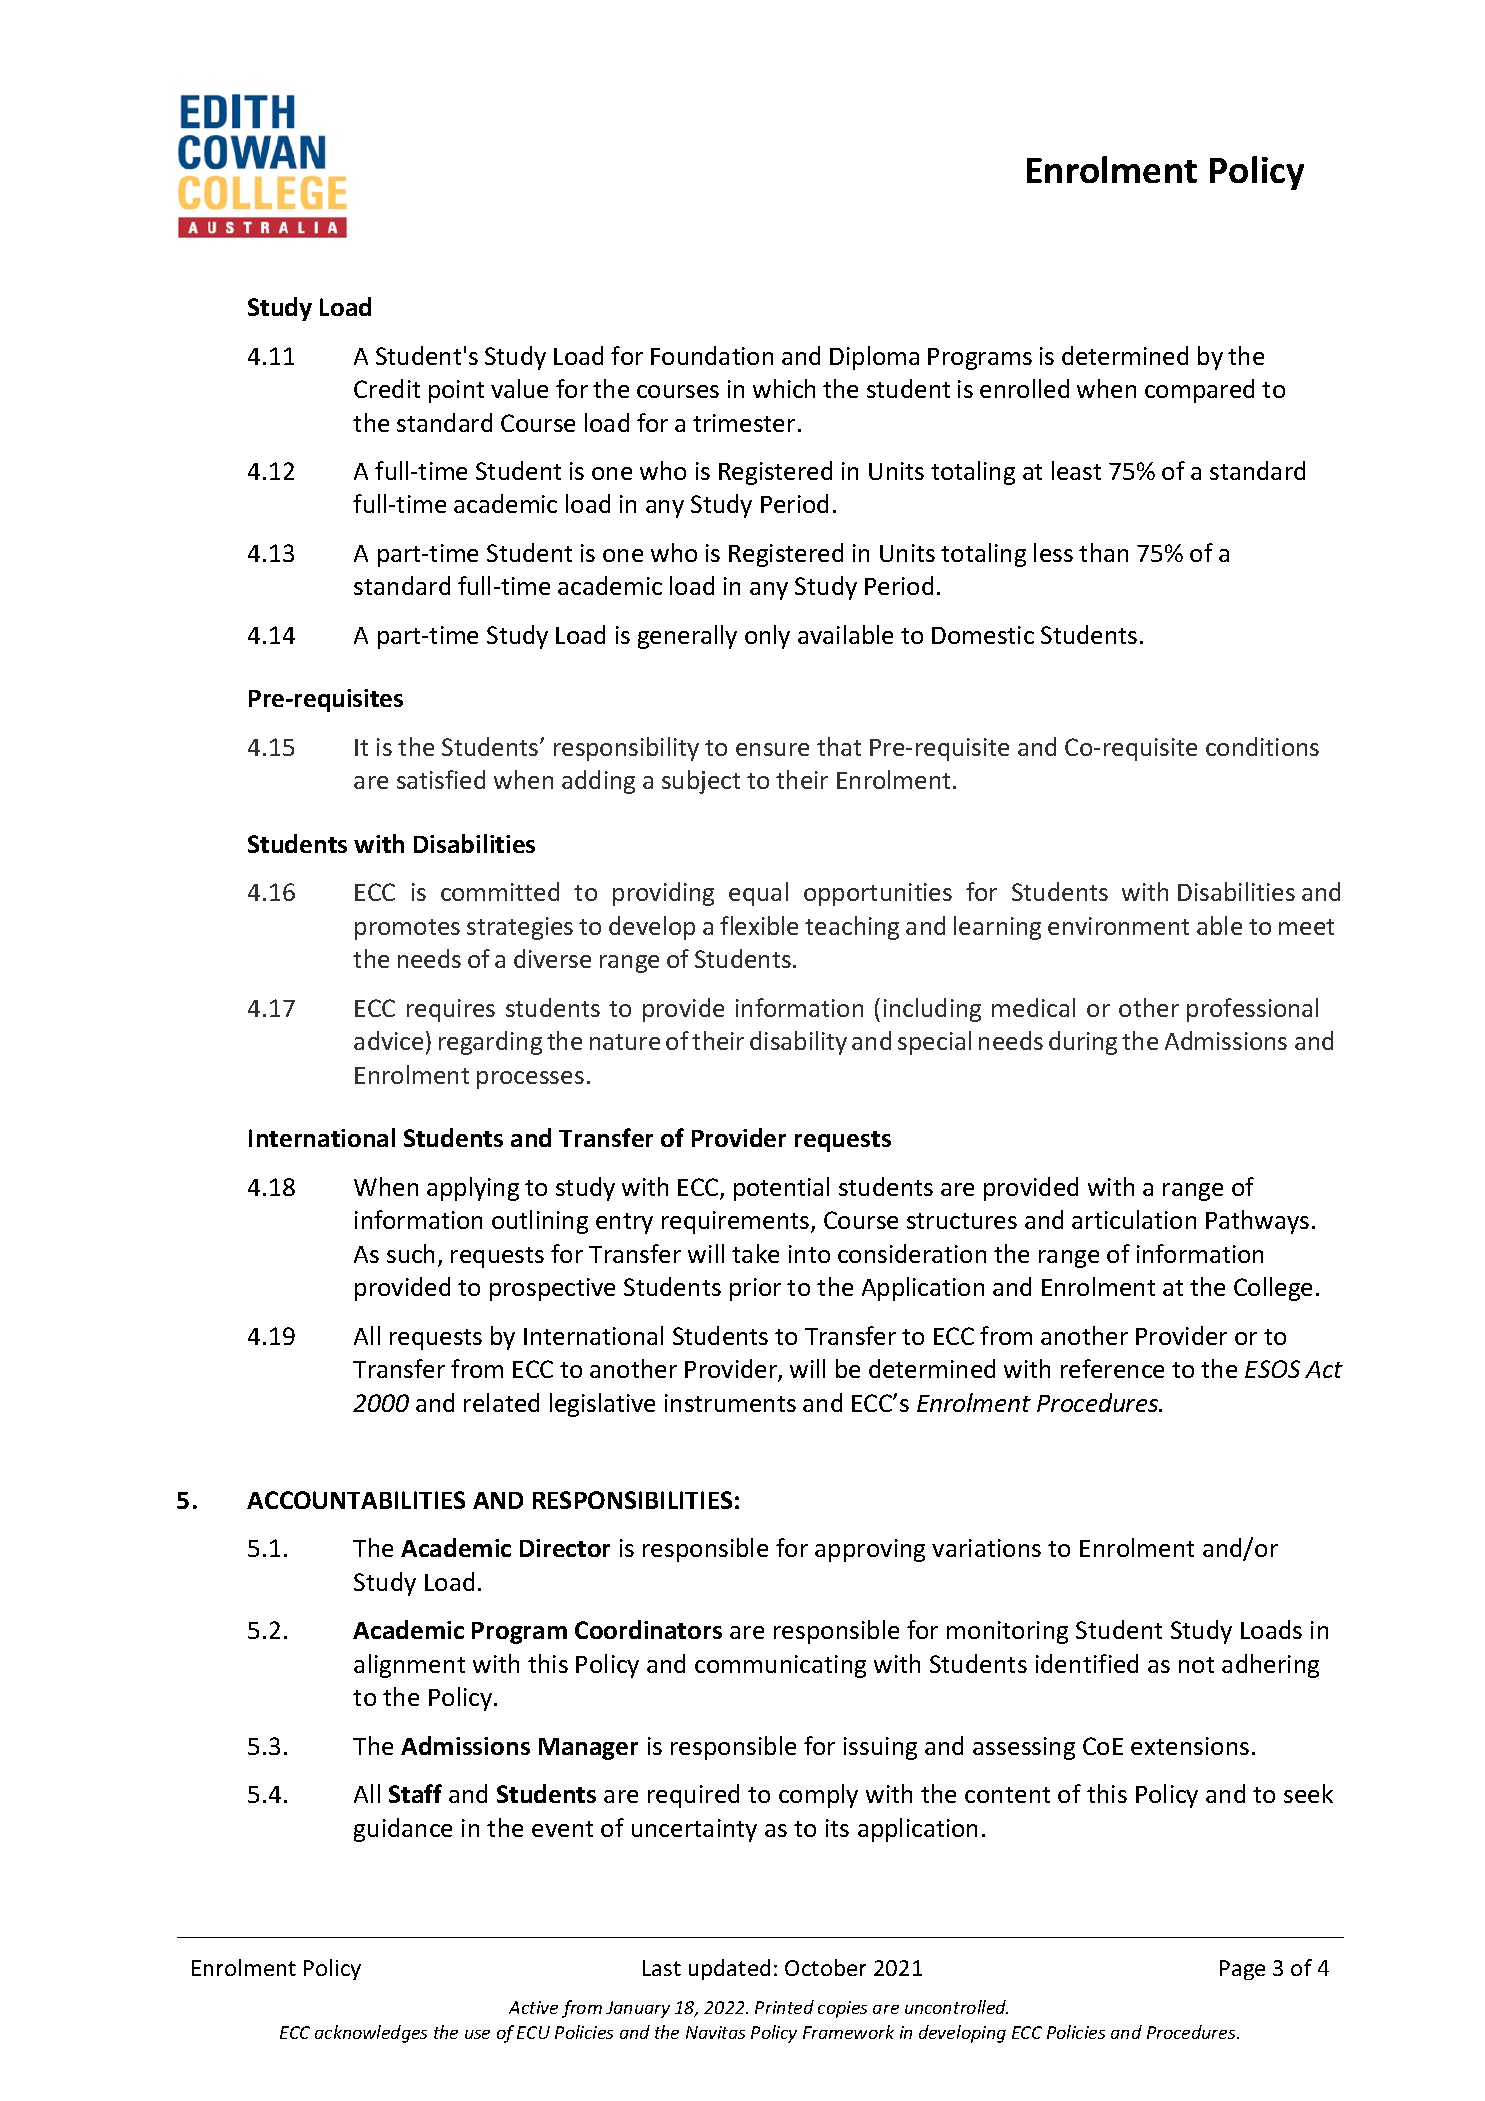 The width and height of the image is (1485, 2101). Describe the element at coordinates (473, 1189) in the image. I see `applying` at that location.
